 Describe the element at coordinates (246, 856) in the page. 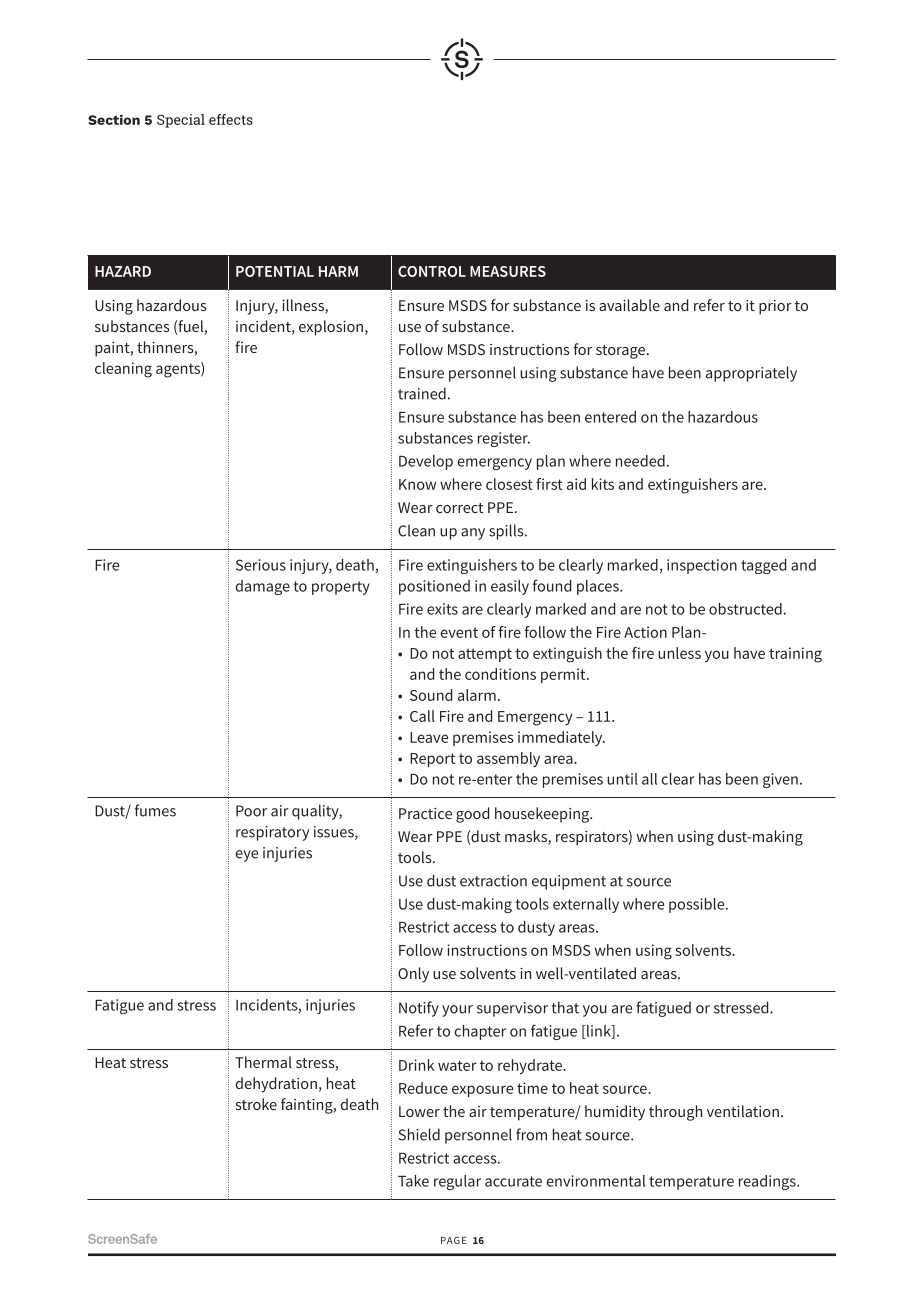

I see `eye` at that location.
